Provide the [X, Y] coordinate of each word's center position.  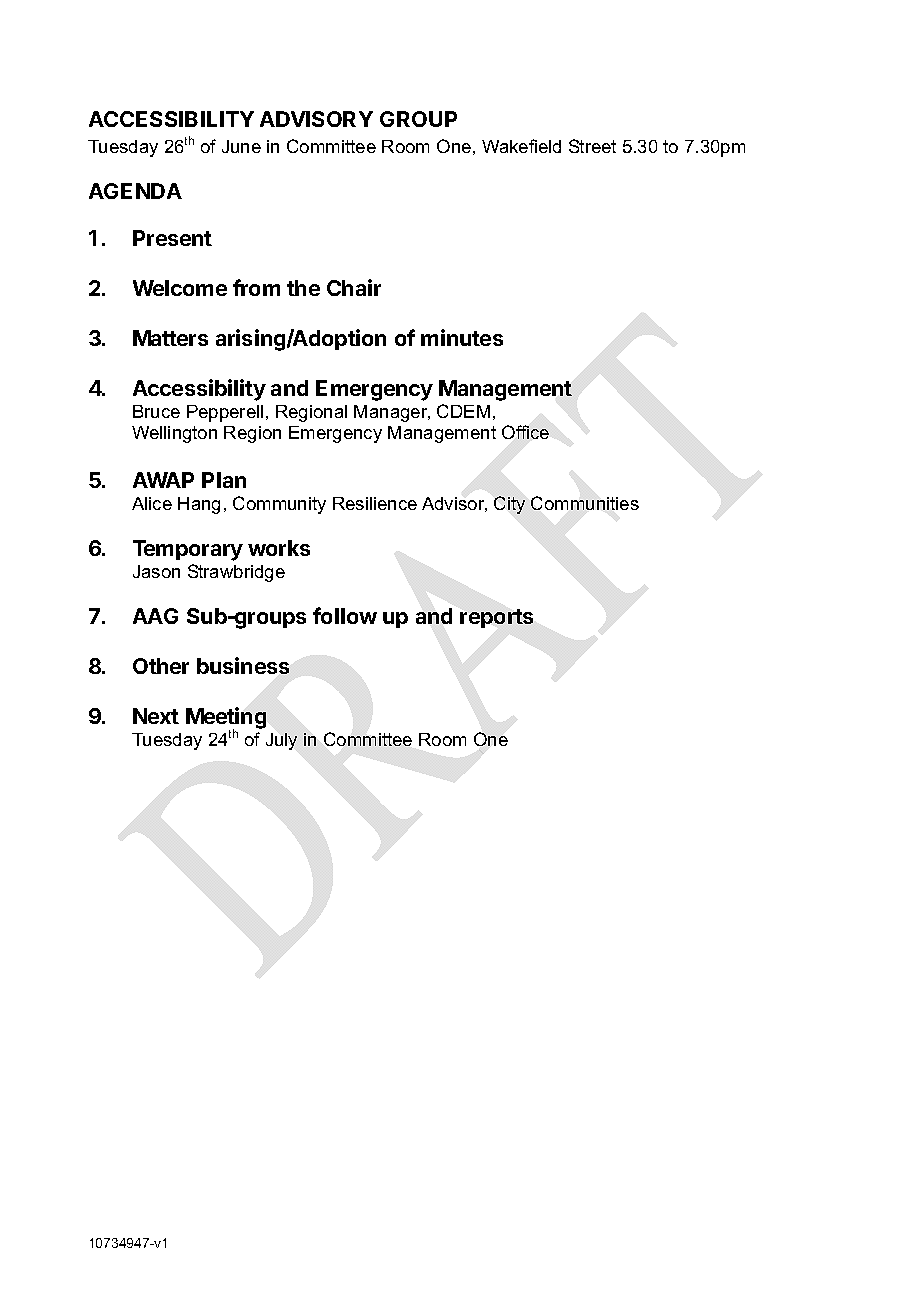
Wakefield [521, 146]
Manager [392, 413]
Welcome [180, 288]
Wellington [174, 434]
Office [525, 432]
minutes [462, 337]
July [281, 741]
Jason [156, 571]
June [241, 146]
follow [345, 615]
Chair [354, 287]
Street [592, 146]
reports [496, 618]
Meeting [226, 719]
